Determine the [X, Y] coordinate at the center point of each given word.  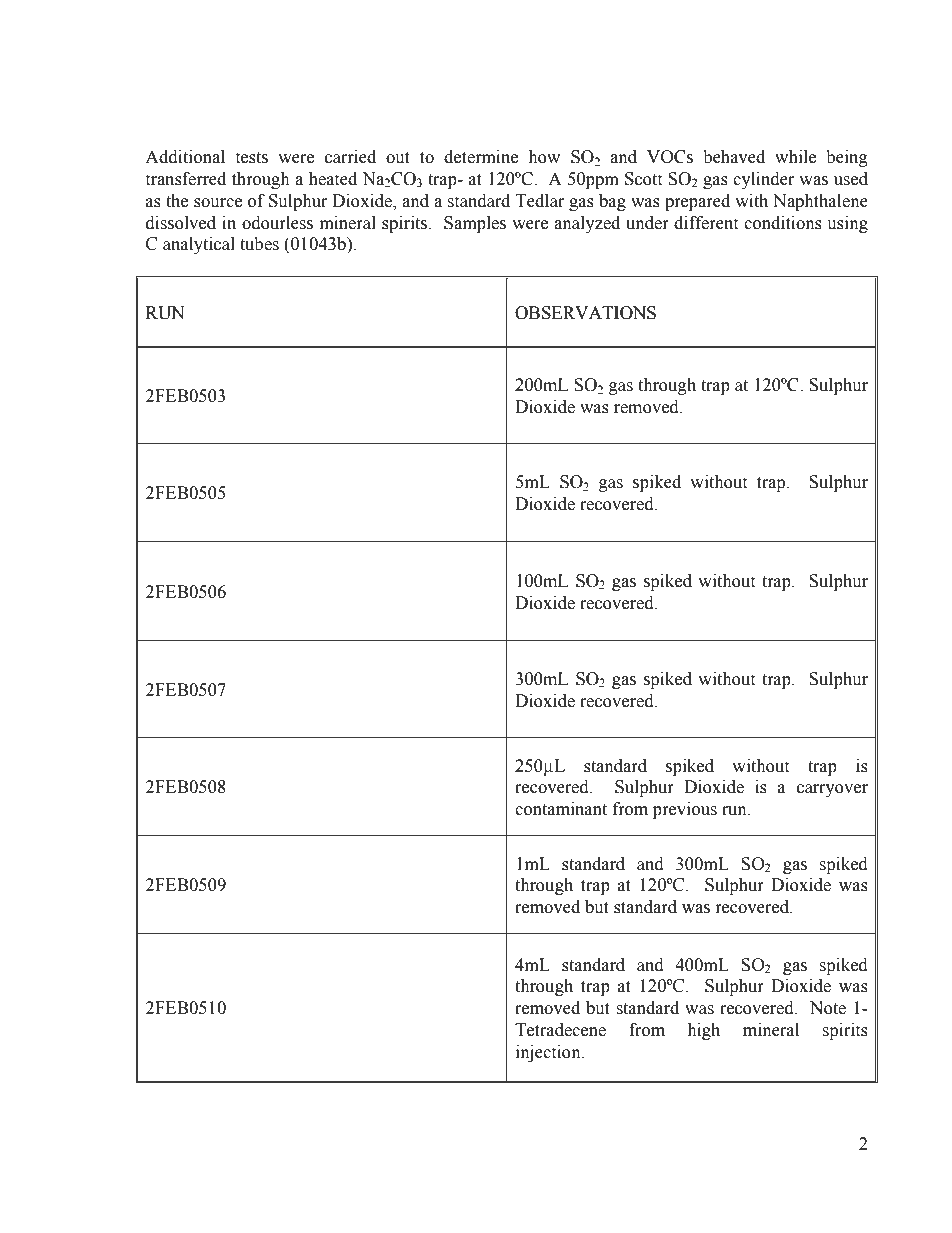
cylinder [764, 180]
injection [549, 1053]
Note [828, 1008]
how [544, 157]
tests [251, 158]
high [703, 1031]
